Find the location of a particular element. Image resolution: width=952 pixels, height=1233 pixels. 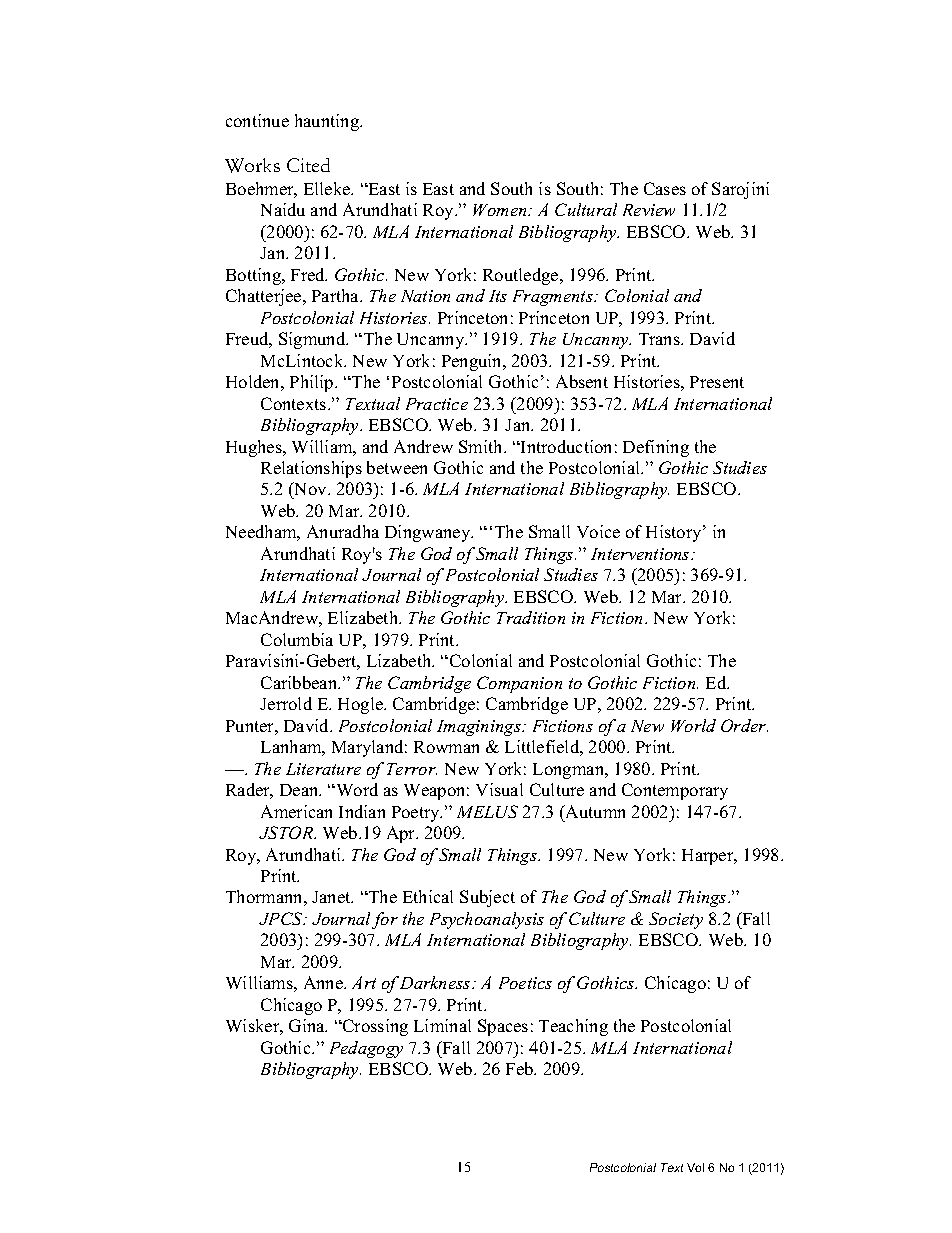

Cases is located at coordinates (665, 188).
